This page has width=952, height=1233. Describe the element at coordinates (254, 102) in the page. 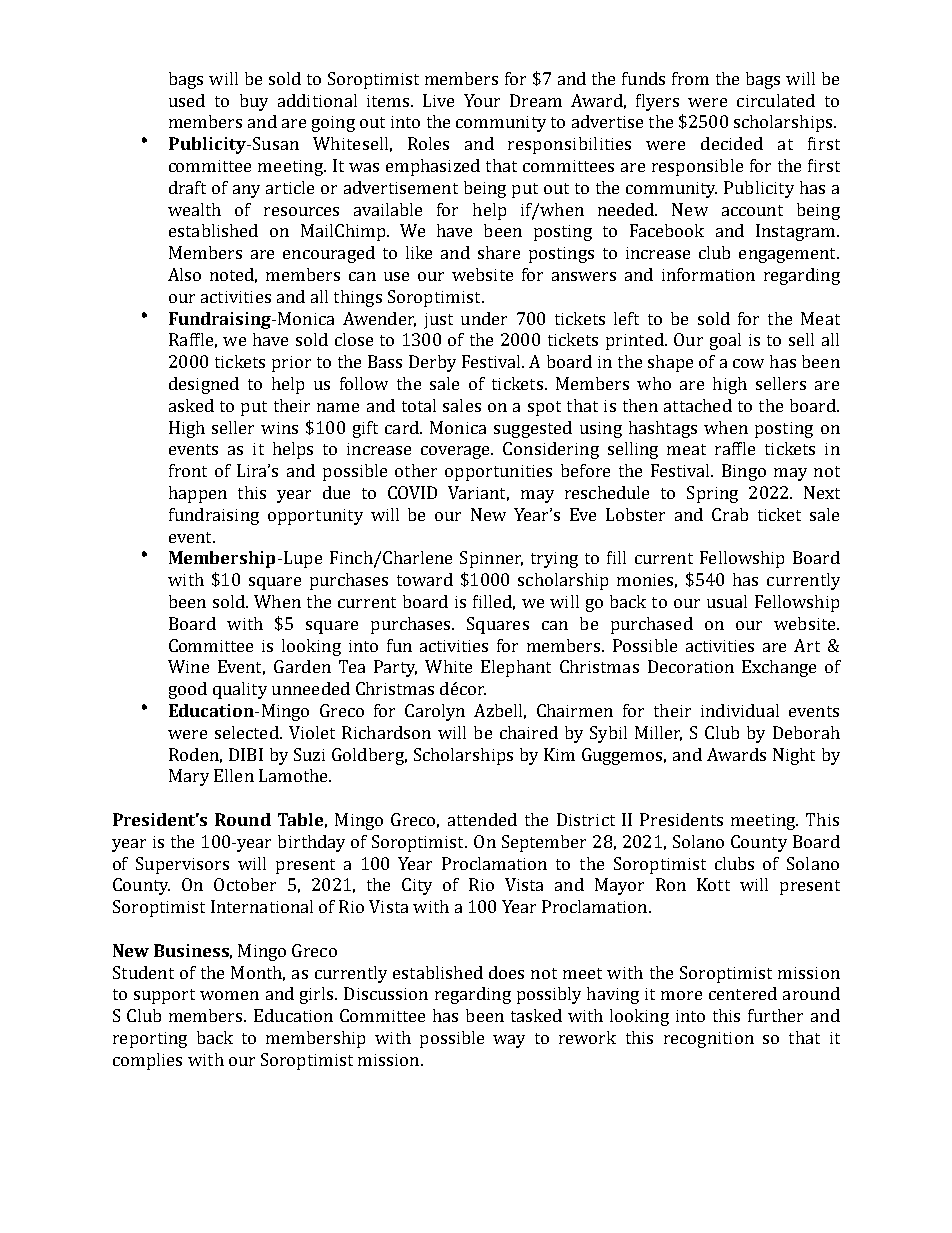

I see `buy` at that location.
